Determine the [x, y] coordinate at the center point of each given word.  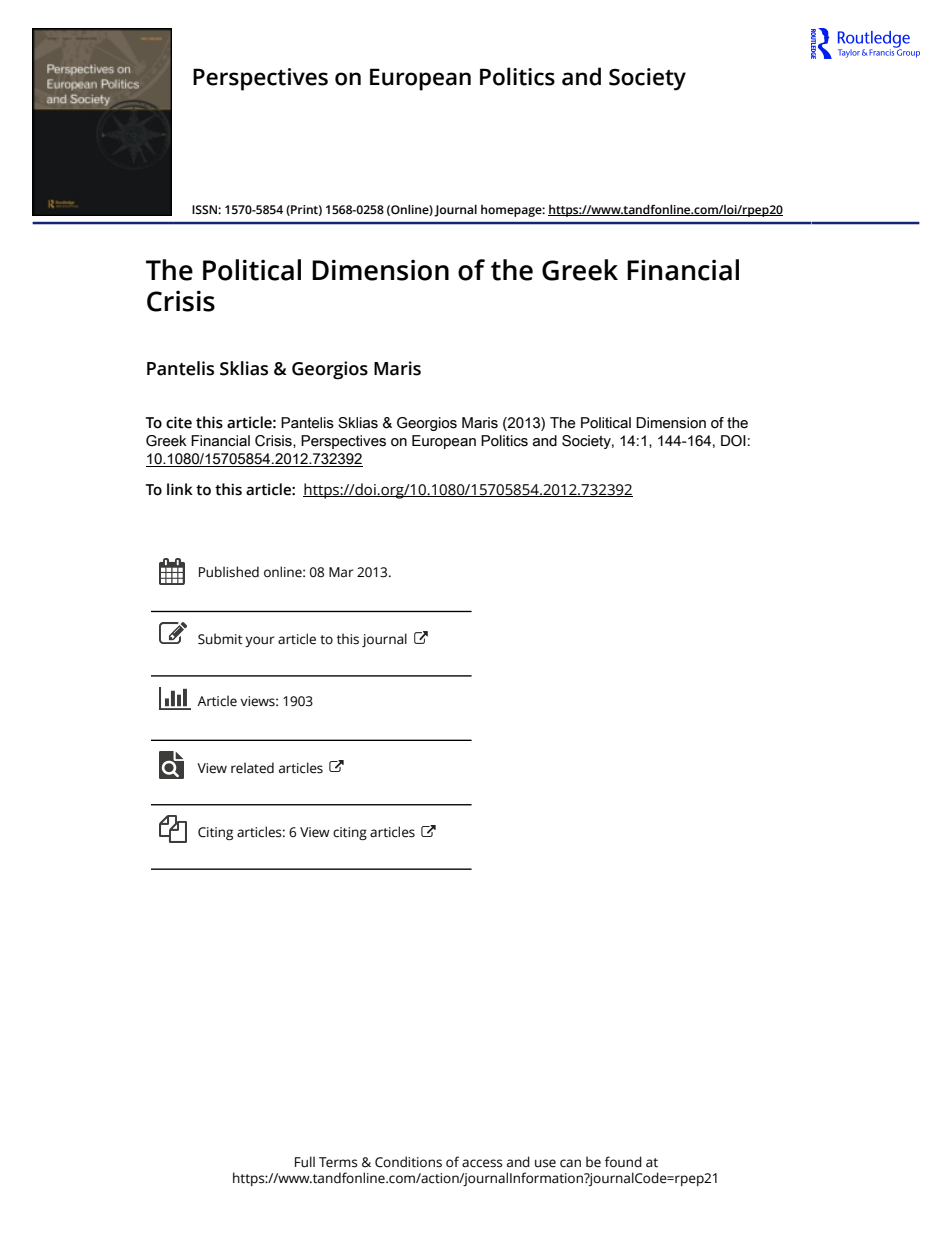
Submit [220, 639]
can [570, 1163]
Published [229, 572]
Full [305, 1162]
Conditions [408, 1162]
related [252, 768]
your [260, 641]
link [180, 489]
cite [179, 422]
